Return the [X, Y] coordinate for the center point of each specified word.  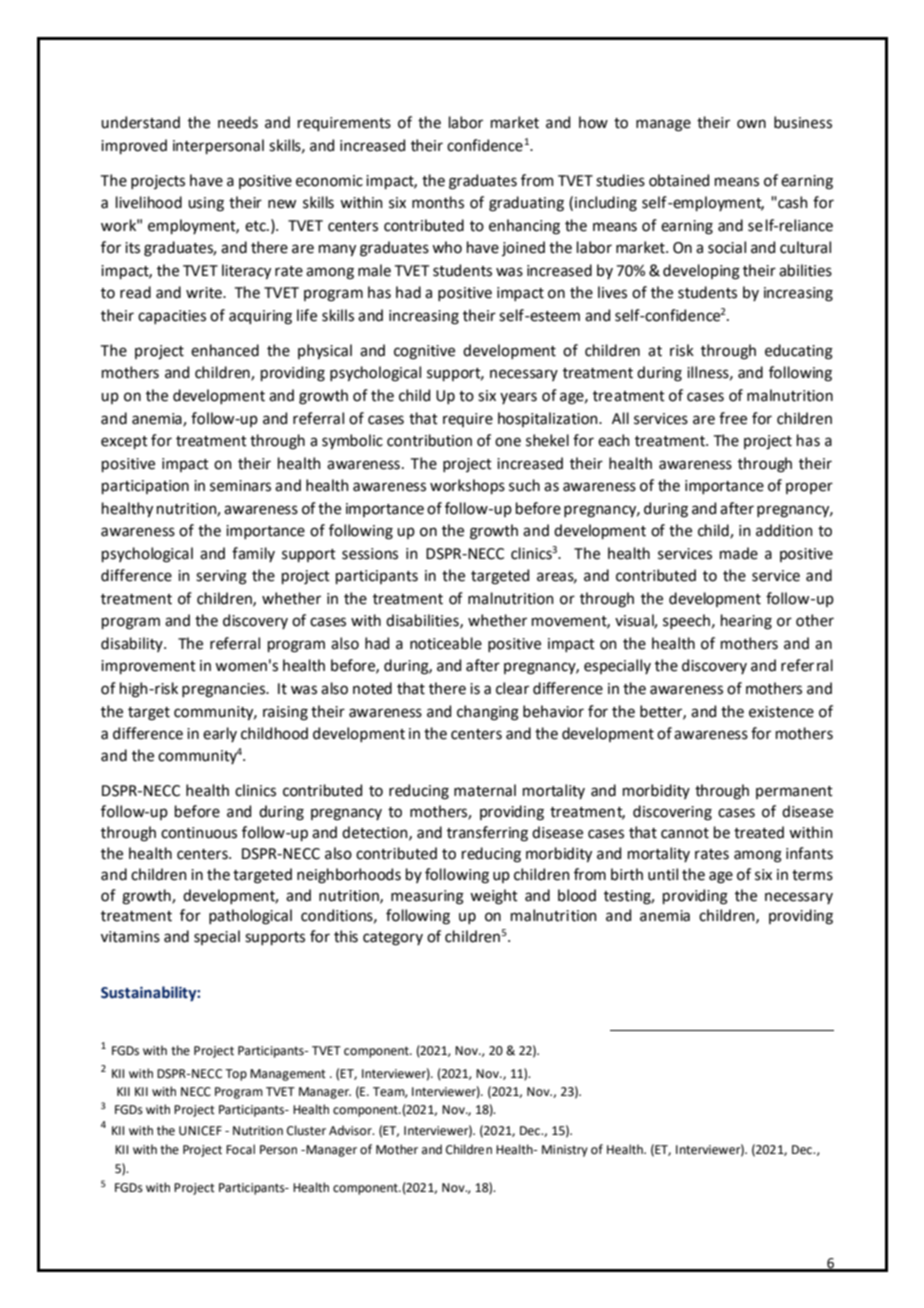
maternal [485, 790]
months [438, 202]
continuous [199, 833]
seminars [240, 486]
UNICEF [200, 1131]
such [524, 485]
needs [238, 122]
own [751, 124]
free [733, 418]
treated [759, 832]
